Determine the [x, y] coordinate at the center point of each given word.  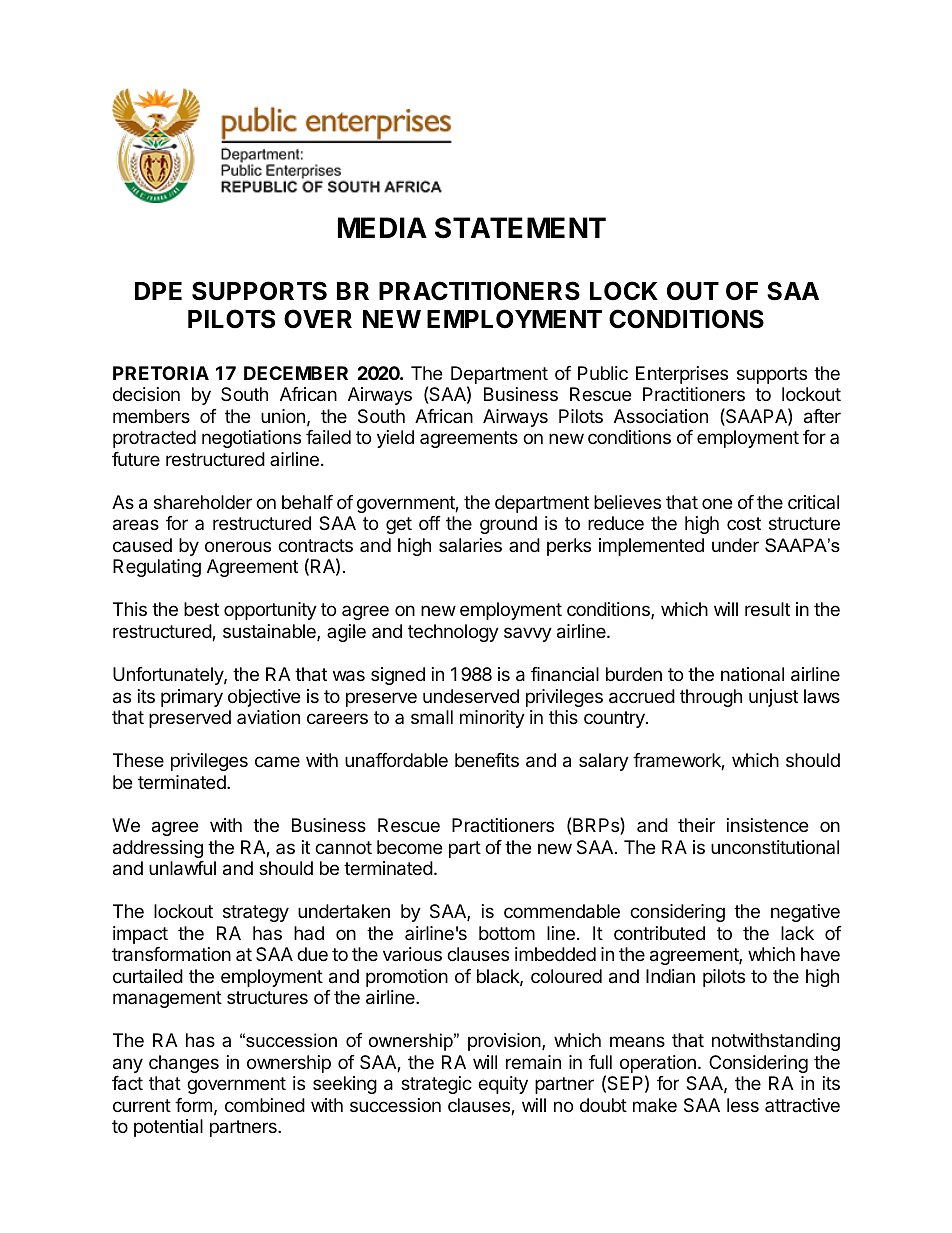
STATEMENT [520, 228]
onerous [238, 546]
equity [503, 1085]
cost [744, 523]
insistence [767, 825]
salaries [470, 545]
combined [265, 1105]
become [409, 847]
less [743, 1105]
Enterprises [682, 375]
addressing [158, 849]
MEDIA [382, 227]
